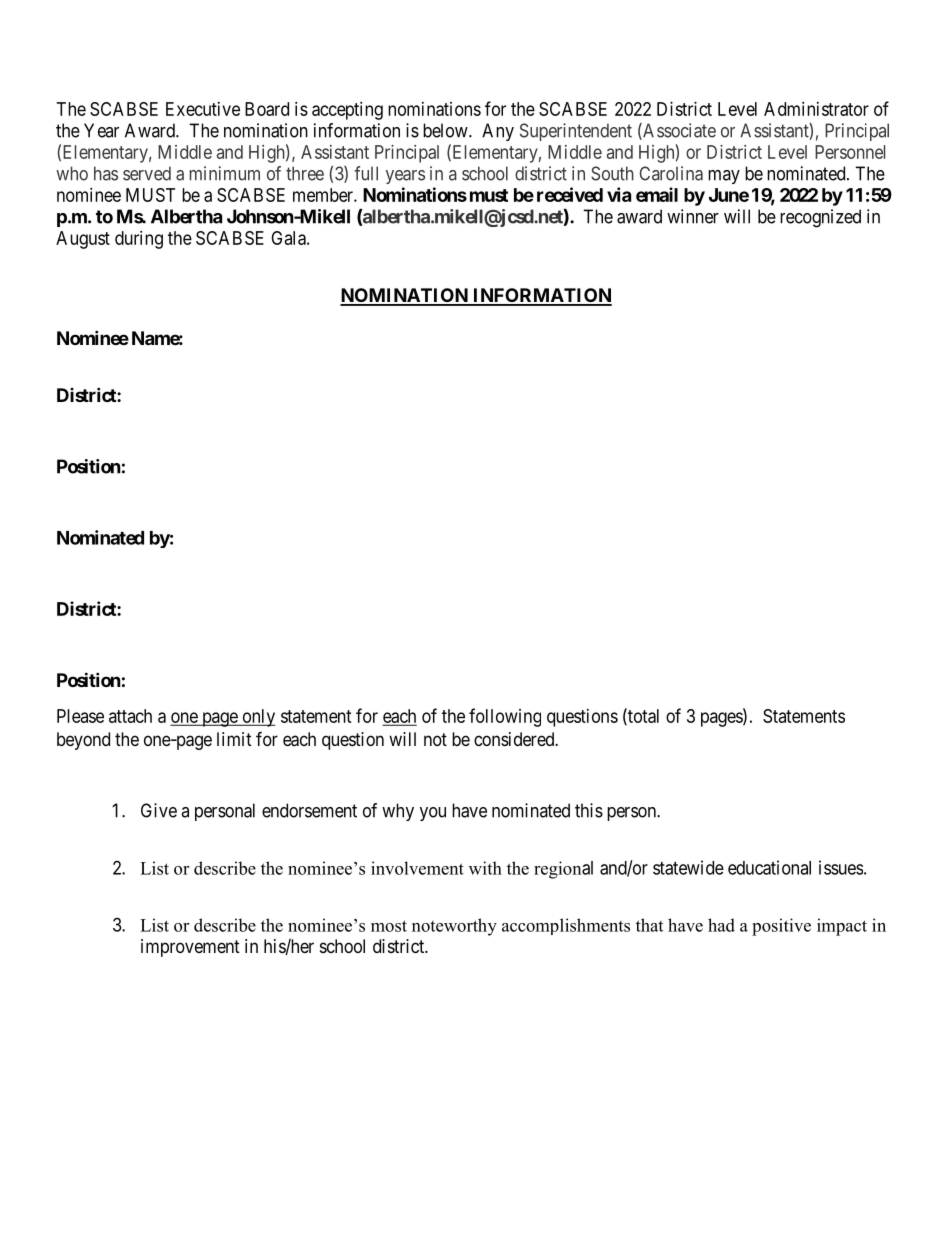  What do you see at coordinates (454, 927) in the document?
I see `noteworthy` at bounding box center [454, 927].
